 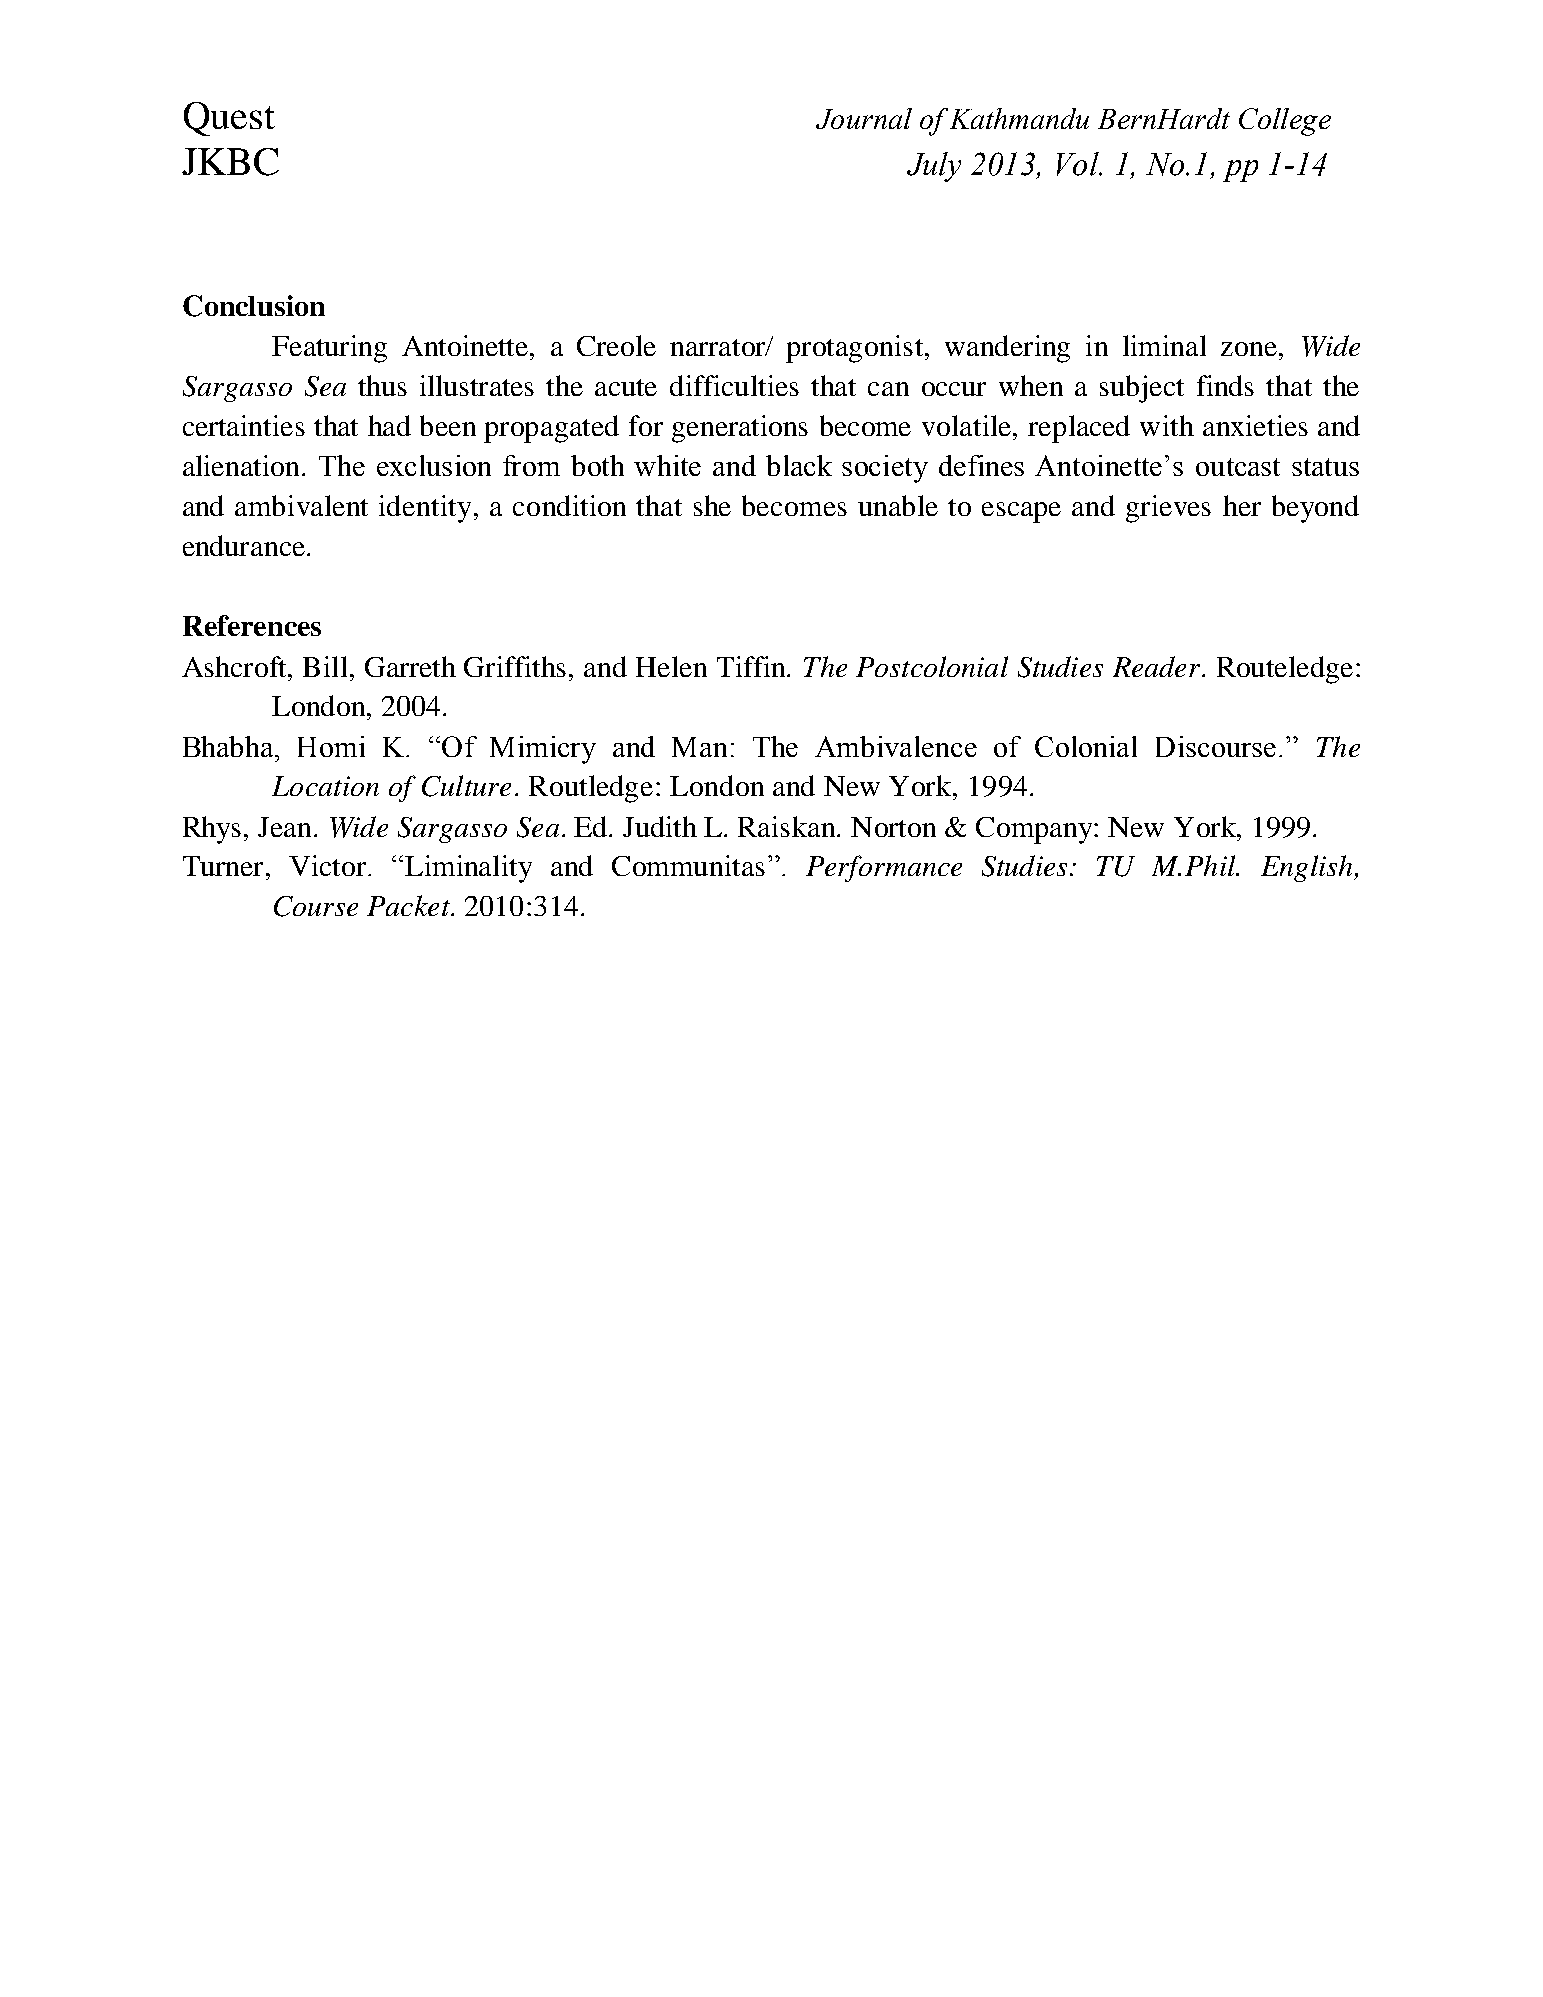 I want to click on difficulties, so click(x=734, y=385).
